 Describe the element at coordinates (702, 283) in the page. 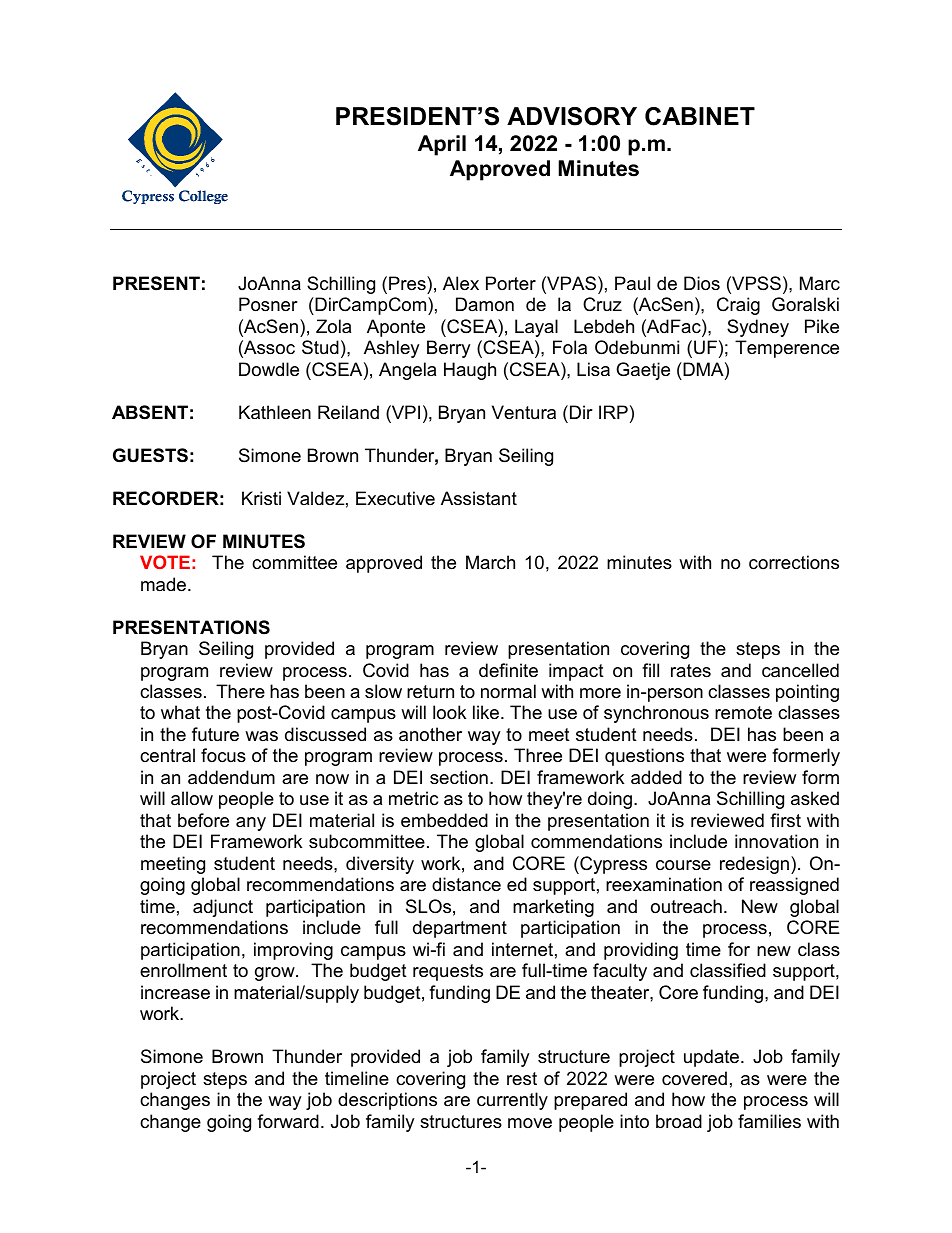

I see `Dios` at that location.
